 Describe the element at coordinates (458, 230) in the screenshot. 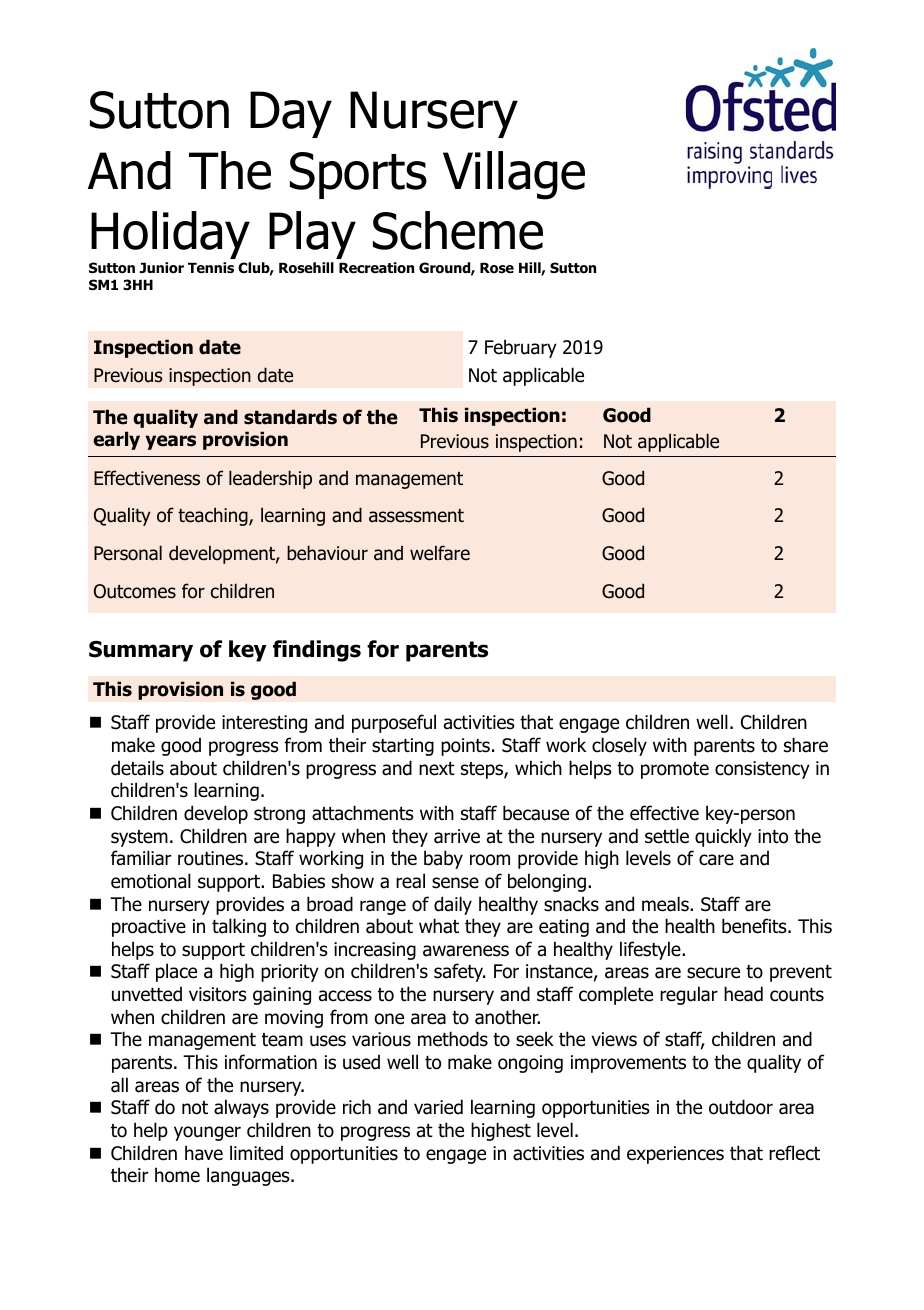

I see `Scheme` at that location.
